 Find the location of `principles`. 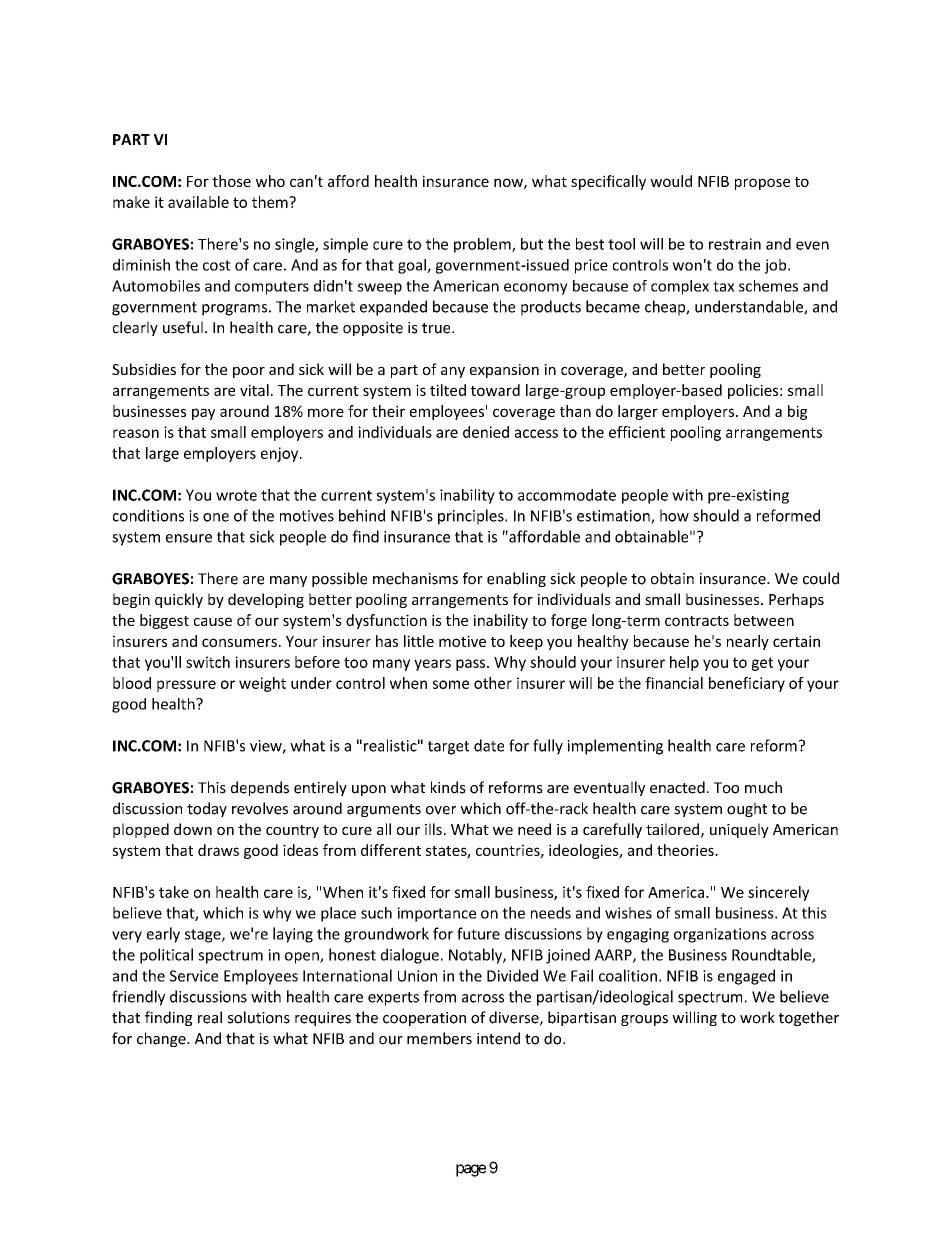

principles is located at coordinates (472, 517).
